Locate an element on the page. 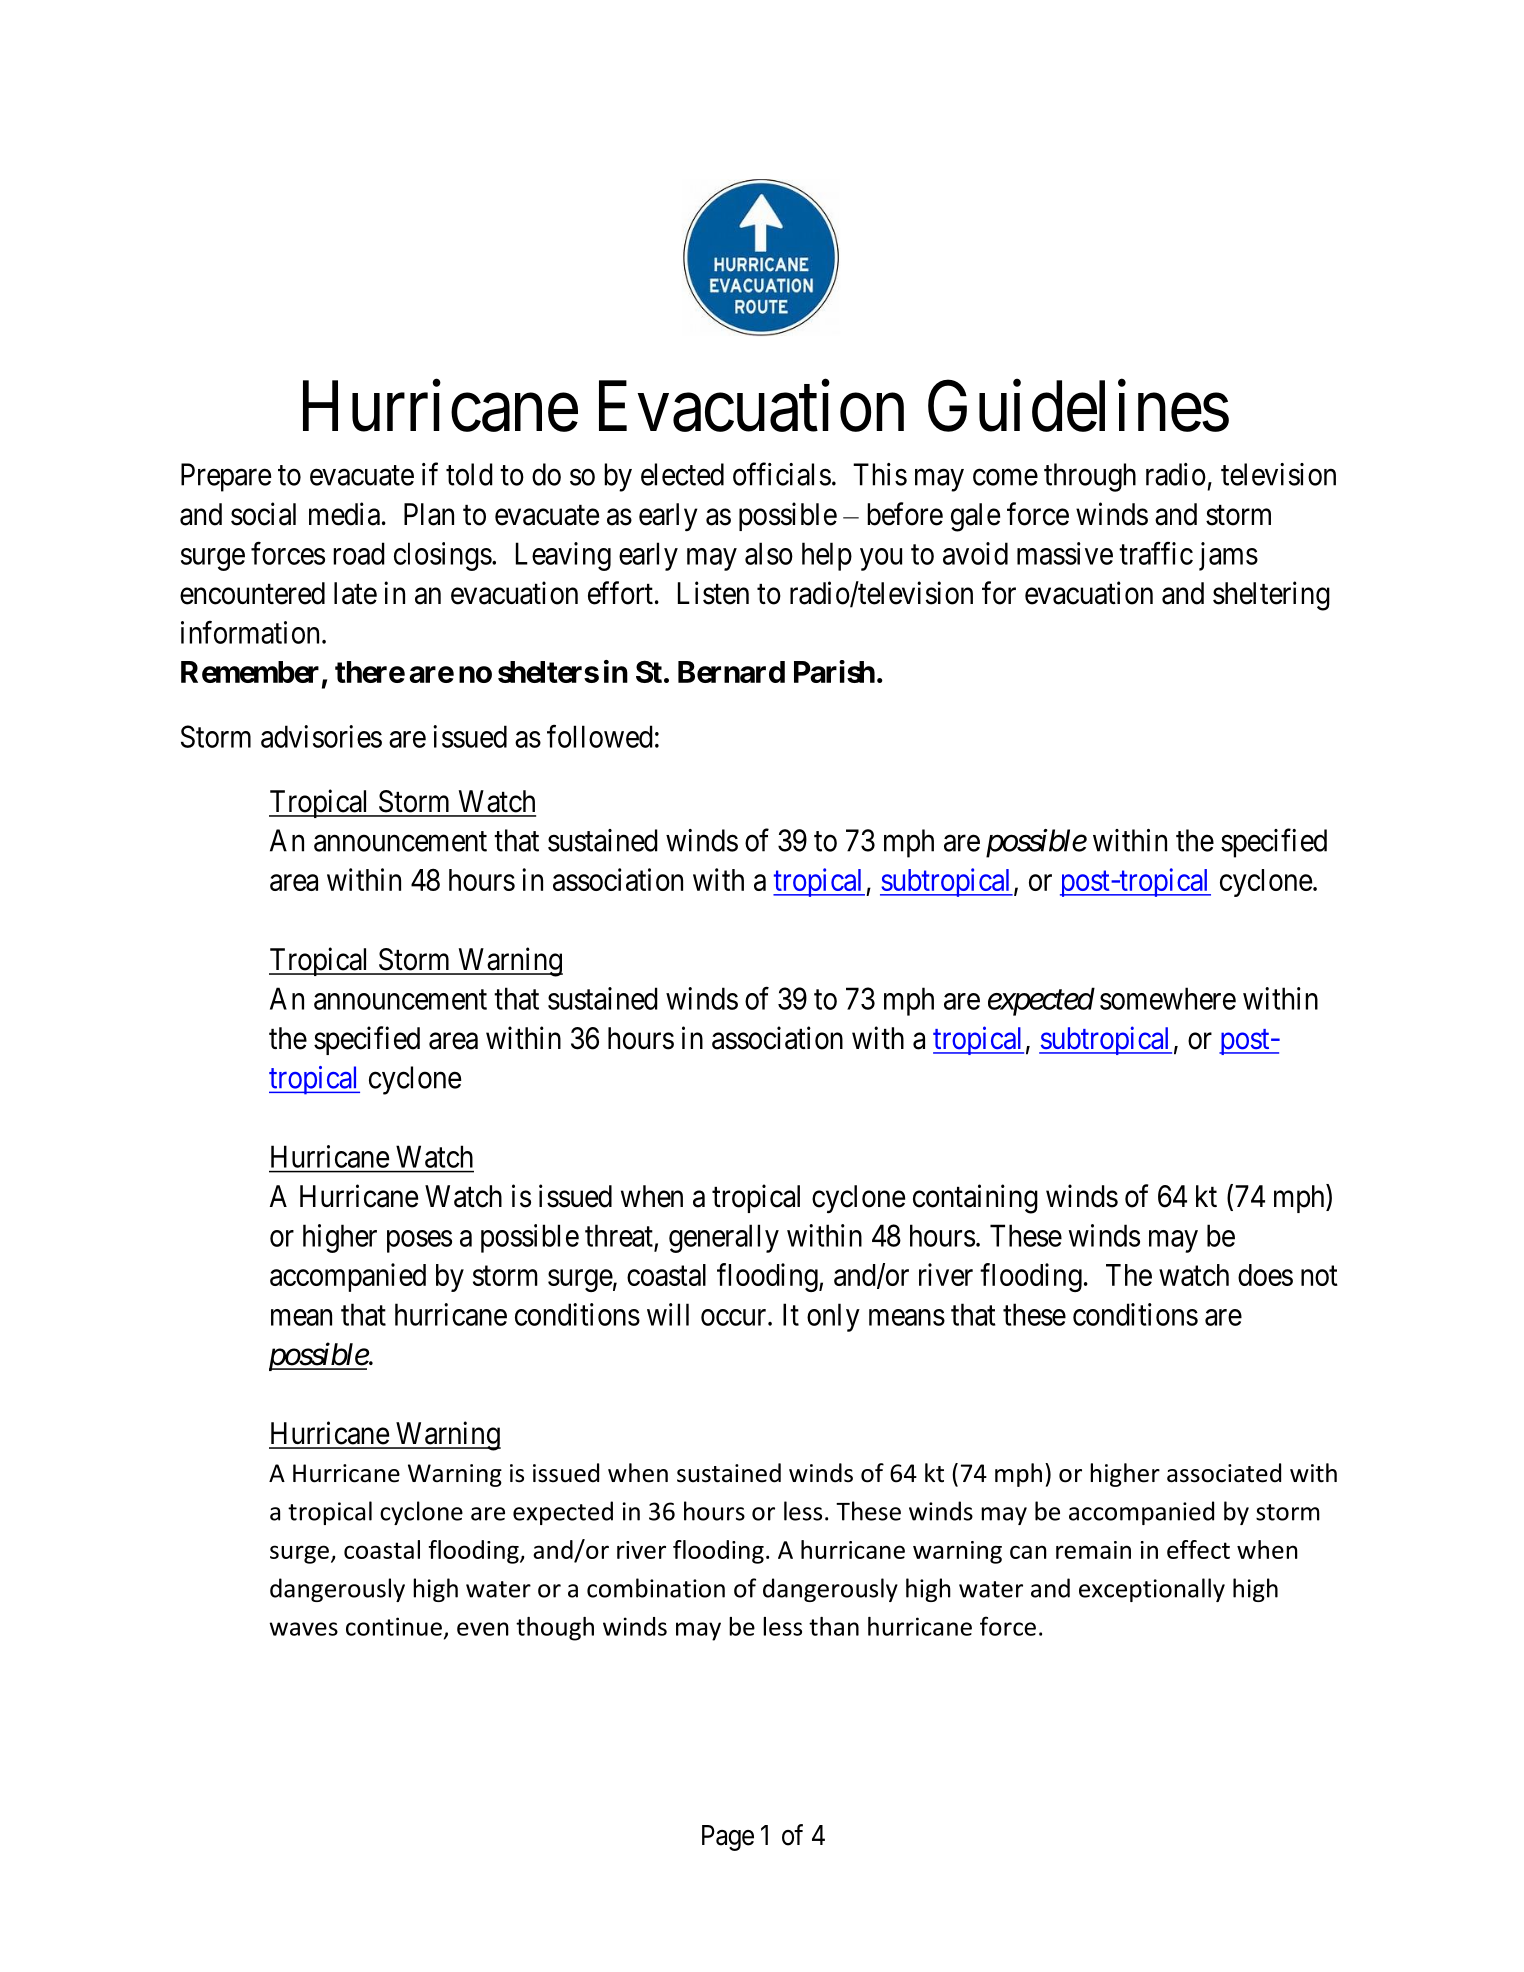  only is located at coordinates (833, 1317).
